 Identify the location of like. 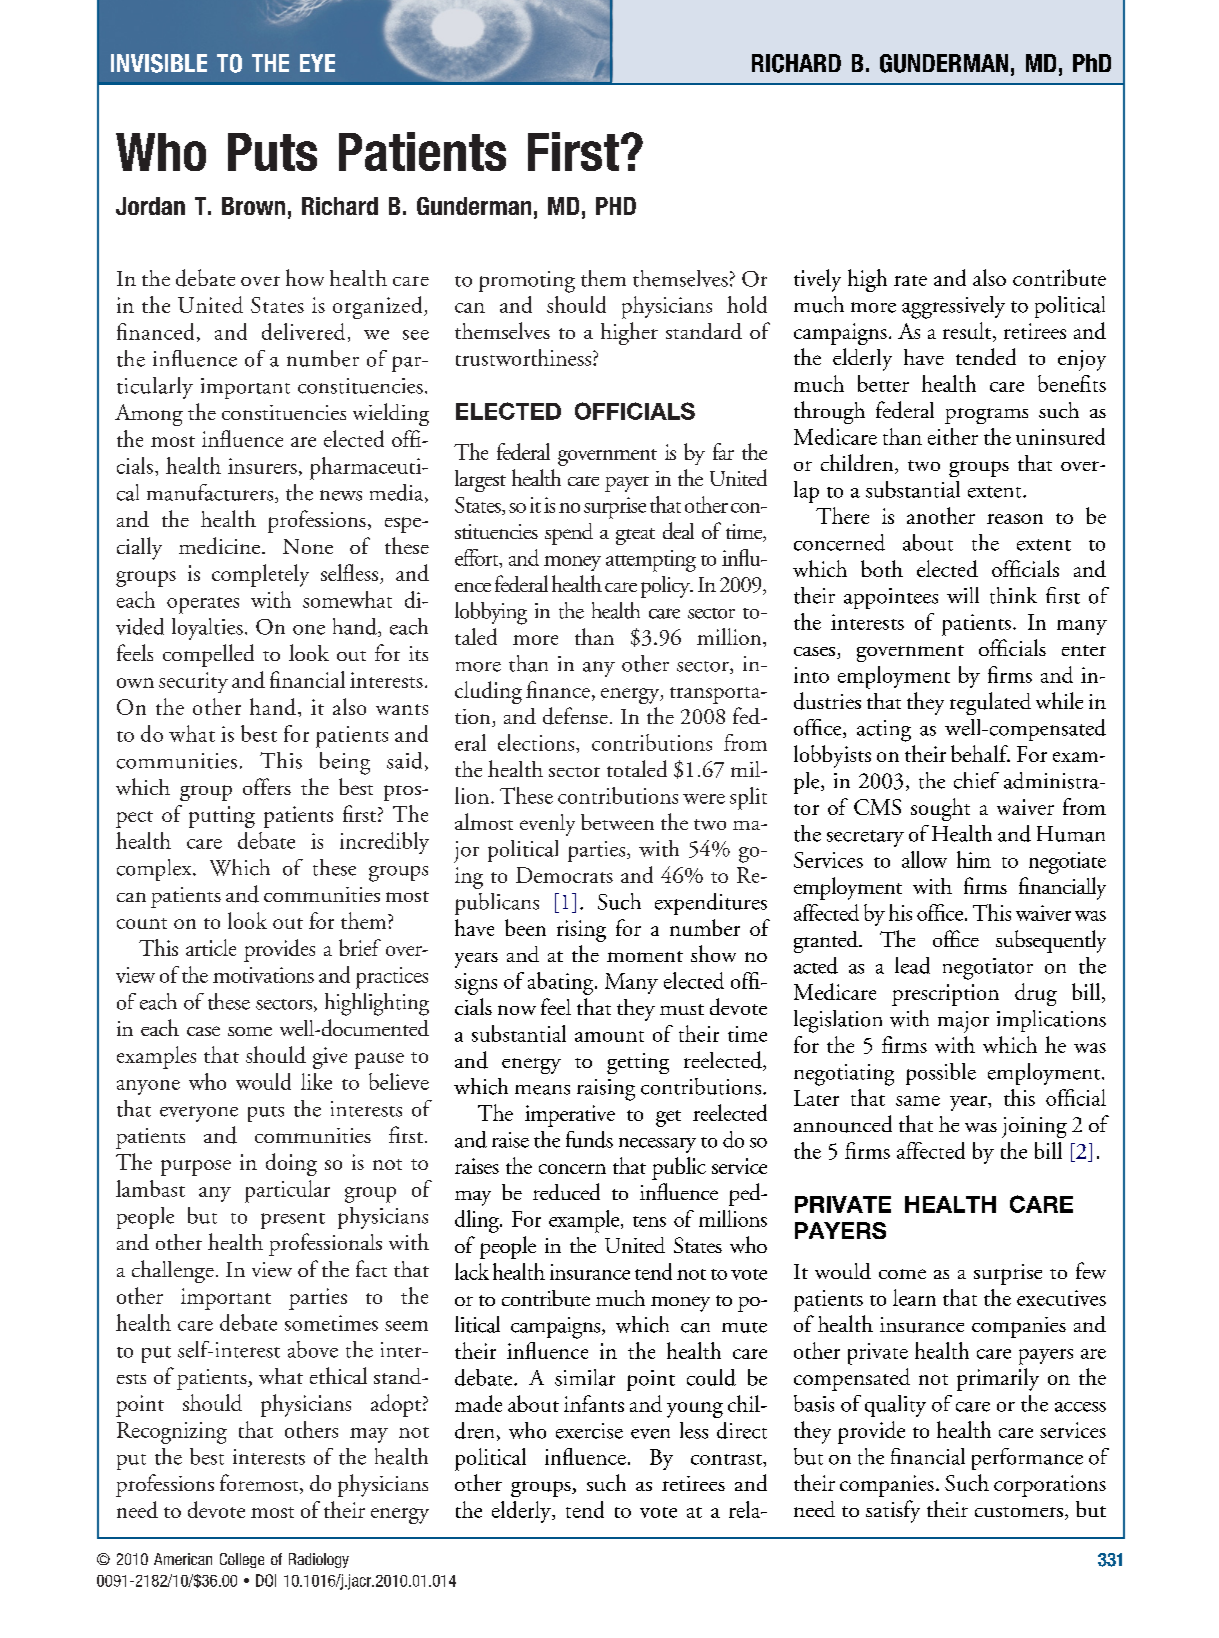
(316, 1081).
